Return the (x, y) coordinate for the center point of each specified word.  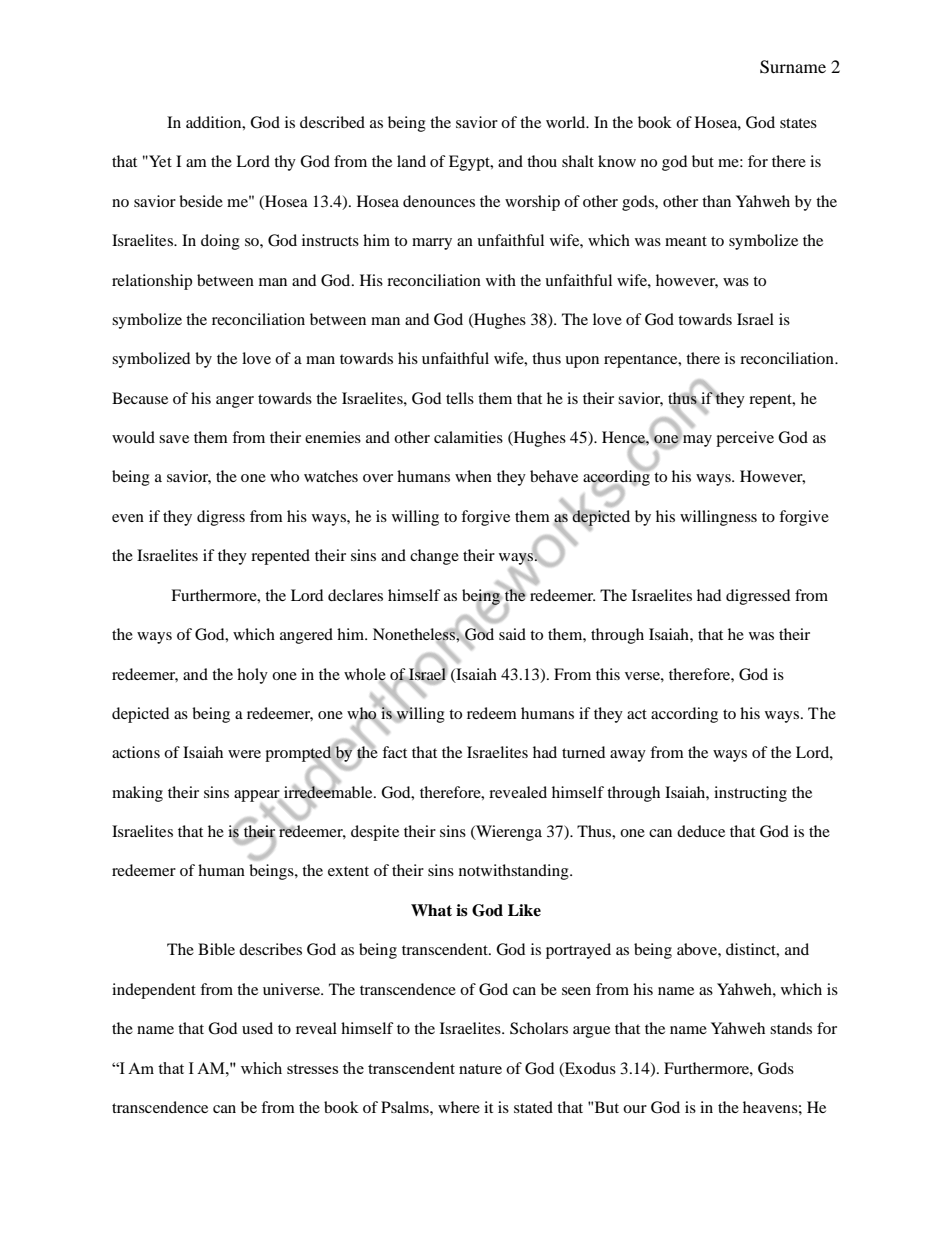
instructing (750, 794)
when (473, 476)
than (716, 201)
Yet (159, 161)
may (696, 440)
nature (480, 1069)
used (257, 1028)
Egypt (470, 163)
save (174, 439)
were (244, 754)
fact (394, 752)
